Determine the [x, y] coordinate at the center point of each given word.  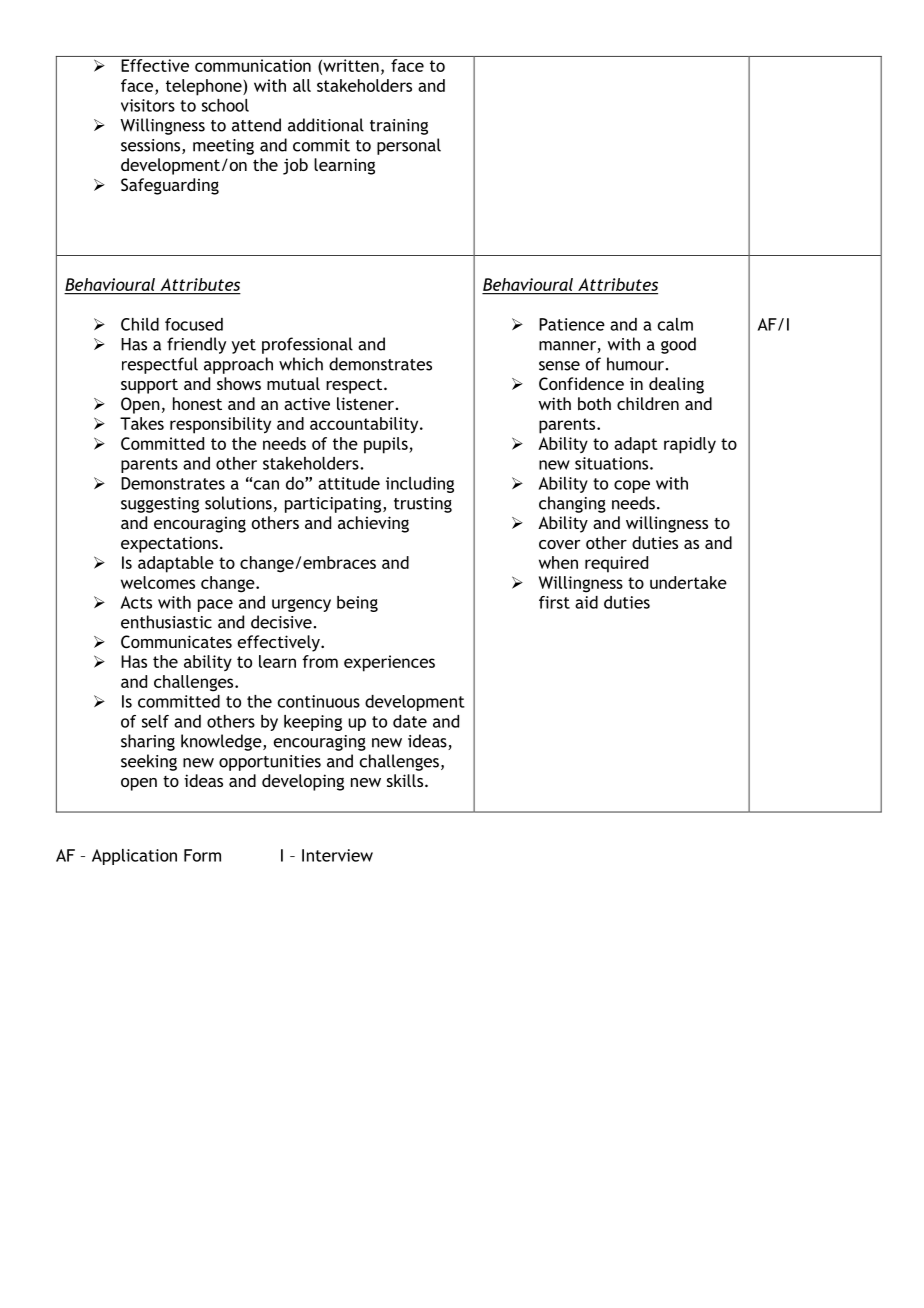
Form [202, 855]
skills [406, 780]
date [410, 721]
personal [409, 146]
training [399, 127]
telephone [205, 87]
